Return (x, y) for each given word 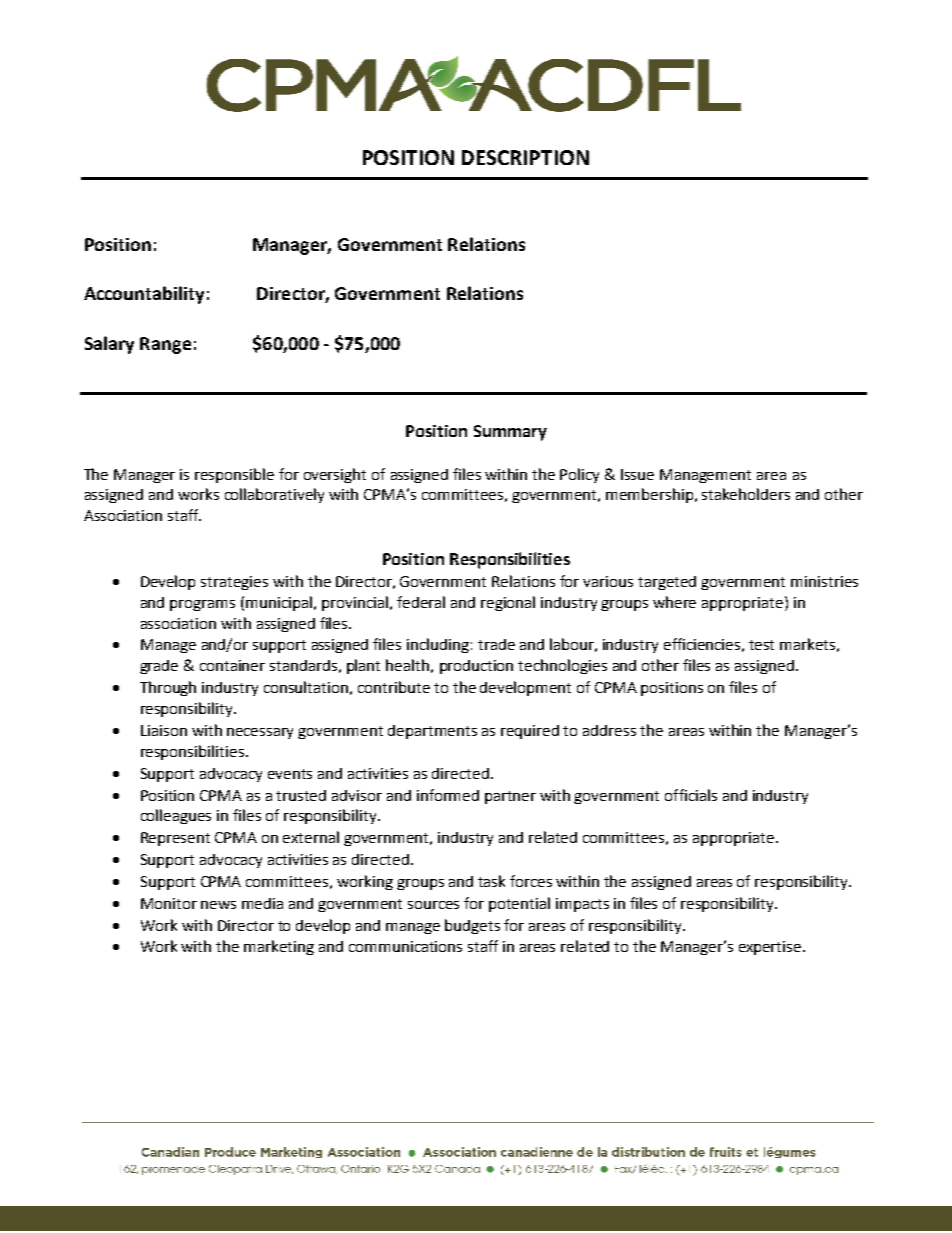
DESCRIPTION (525, 157)
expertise (771, 948)
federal (421, 602)
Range (165, 345)
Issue (637, 474)
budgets (472, 926)
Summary (510, 433)
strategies (234, 583)
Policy (579, 475)
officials (691, 795)
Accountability (144, 295)
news (218, 905)
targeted (667, 583)
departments (432, 732)
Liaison (164, 730)
